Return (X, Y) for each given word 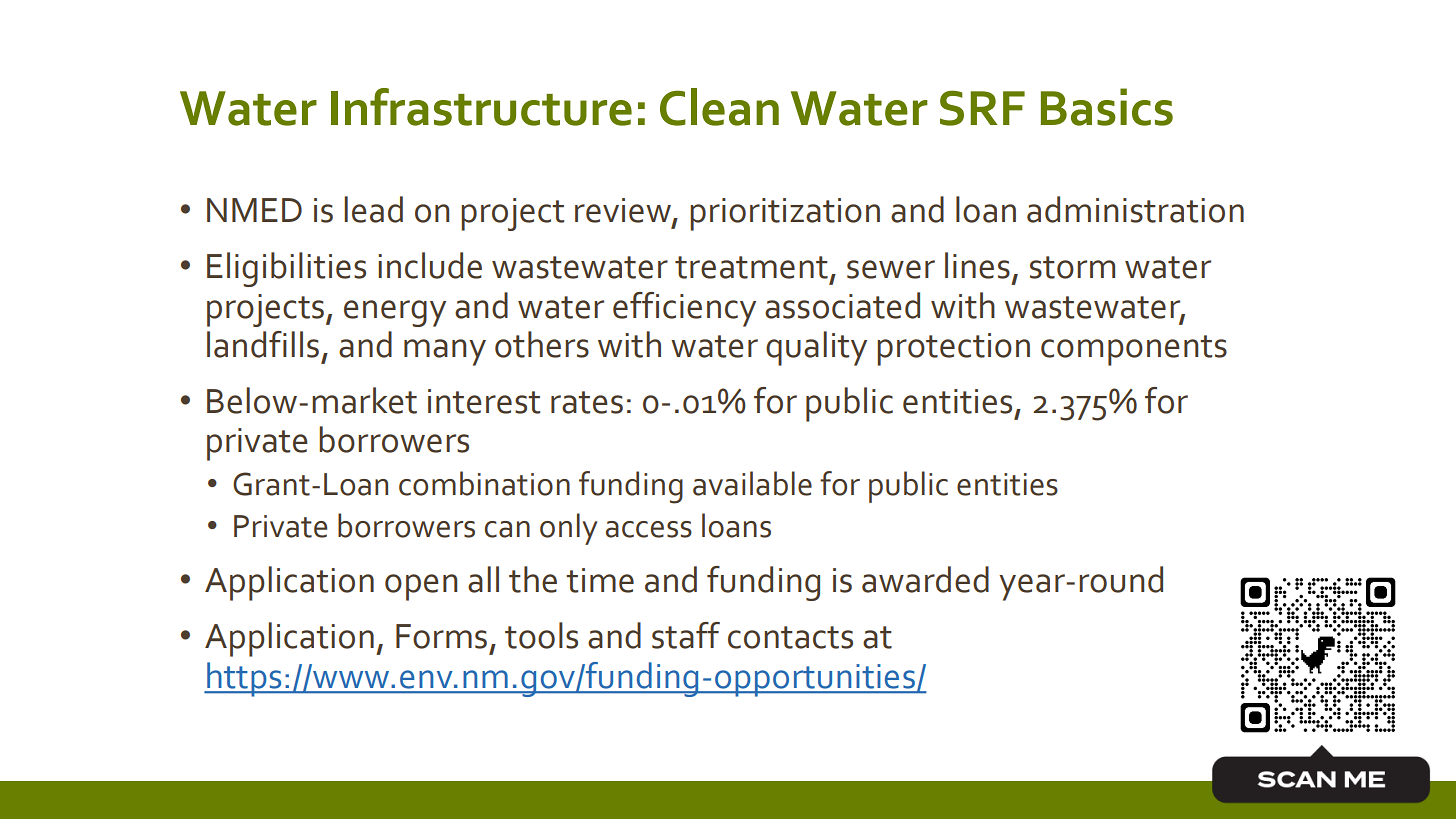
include (430, 265)
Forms (441, 636)
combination (484, 483)
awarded (925, 579)
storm (1072, 267)
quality (816, 348)
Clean (719, 107)
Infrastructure (481, 107)
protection (953, 349)
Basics (1107, 107)
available (752, 483)
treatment (751, 267)
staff (686, 635)
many (445, 352)
